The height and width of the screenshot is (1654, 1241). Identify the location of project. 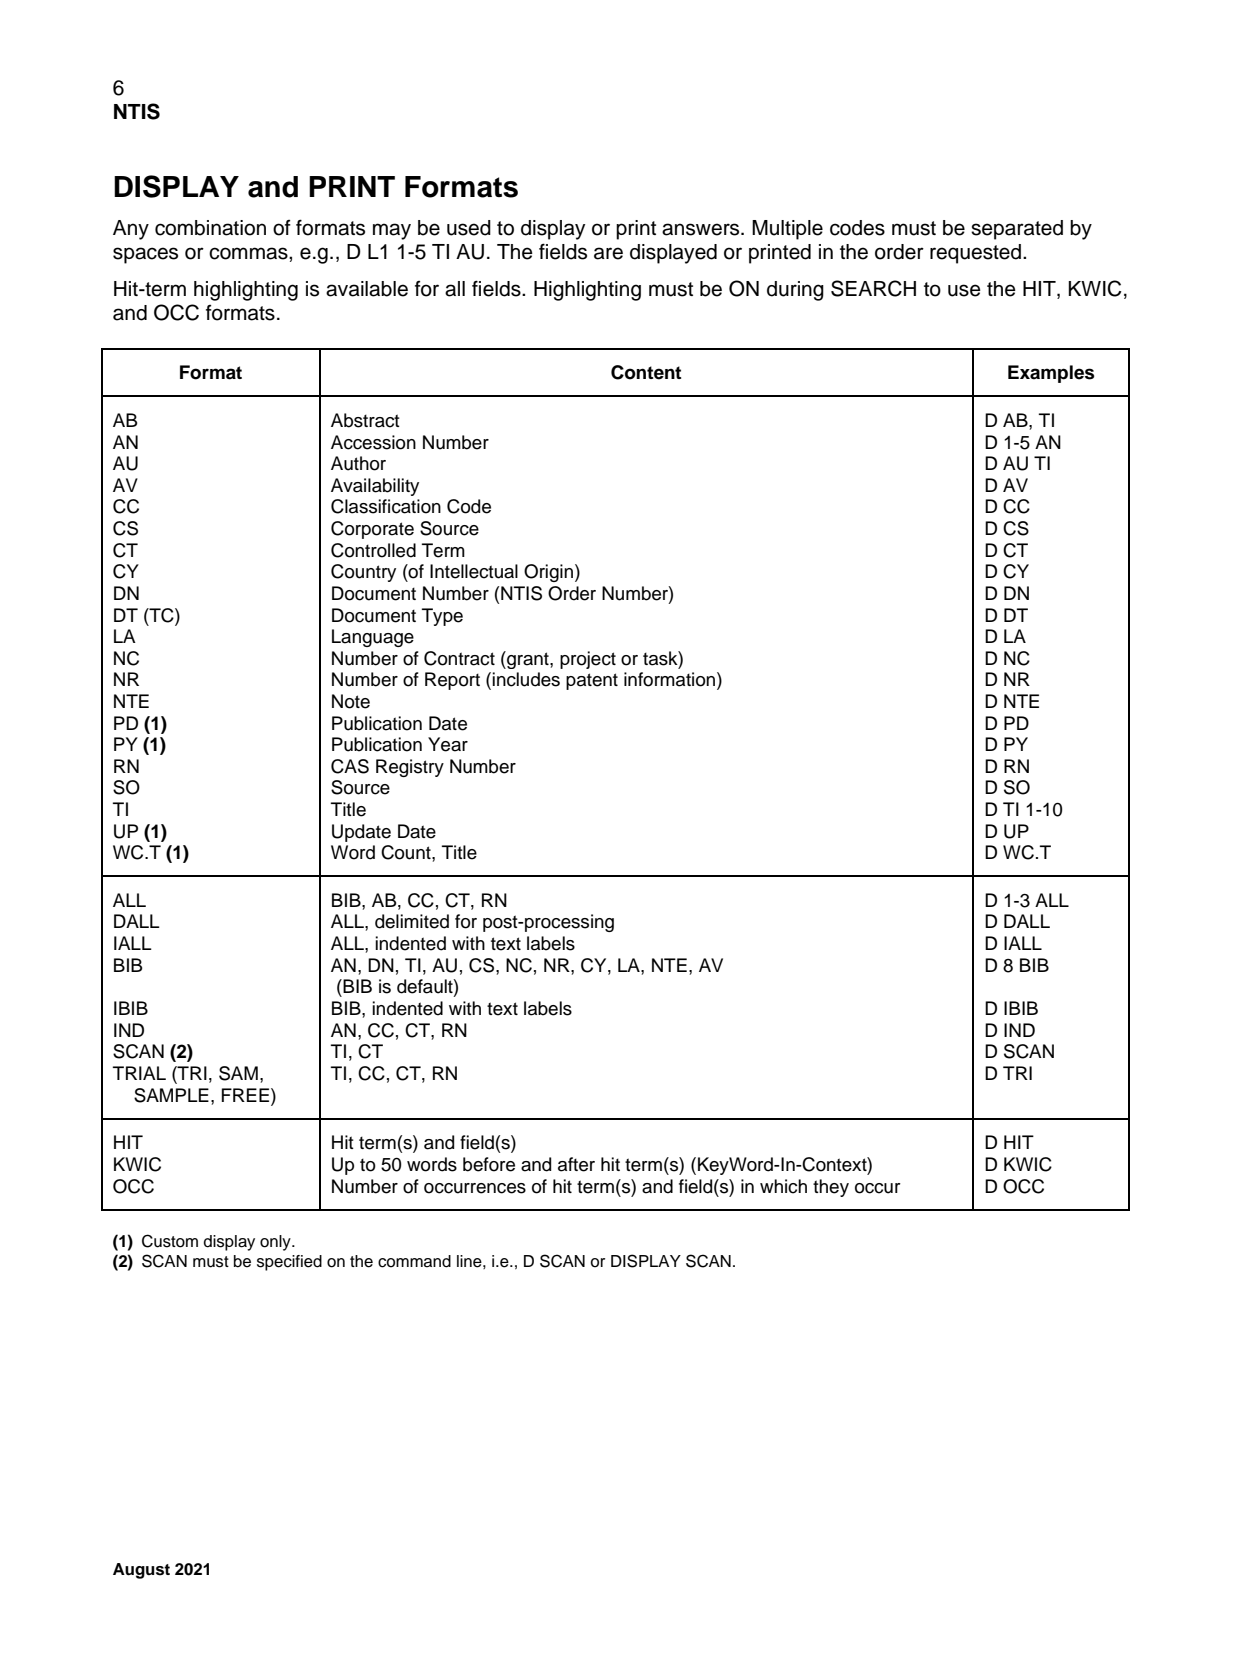
(588, 660).
